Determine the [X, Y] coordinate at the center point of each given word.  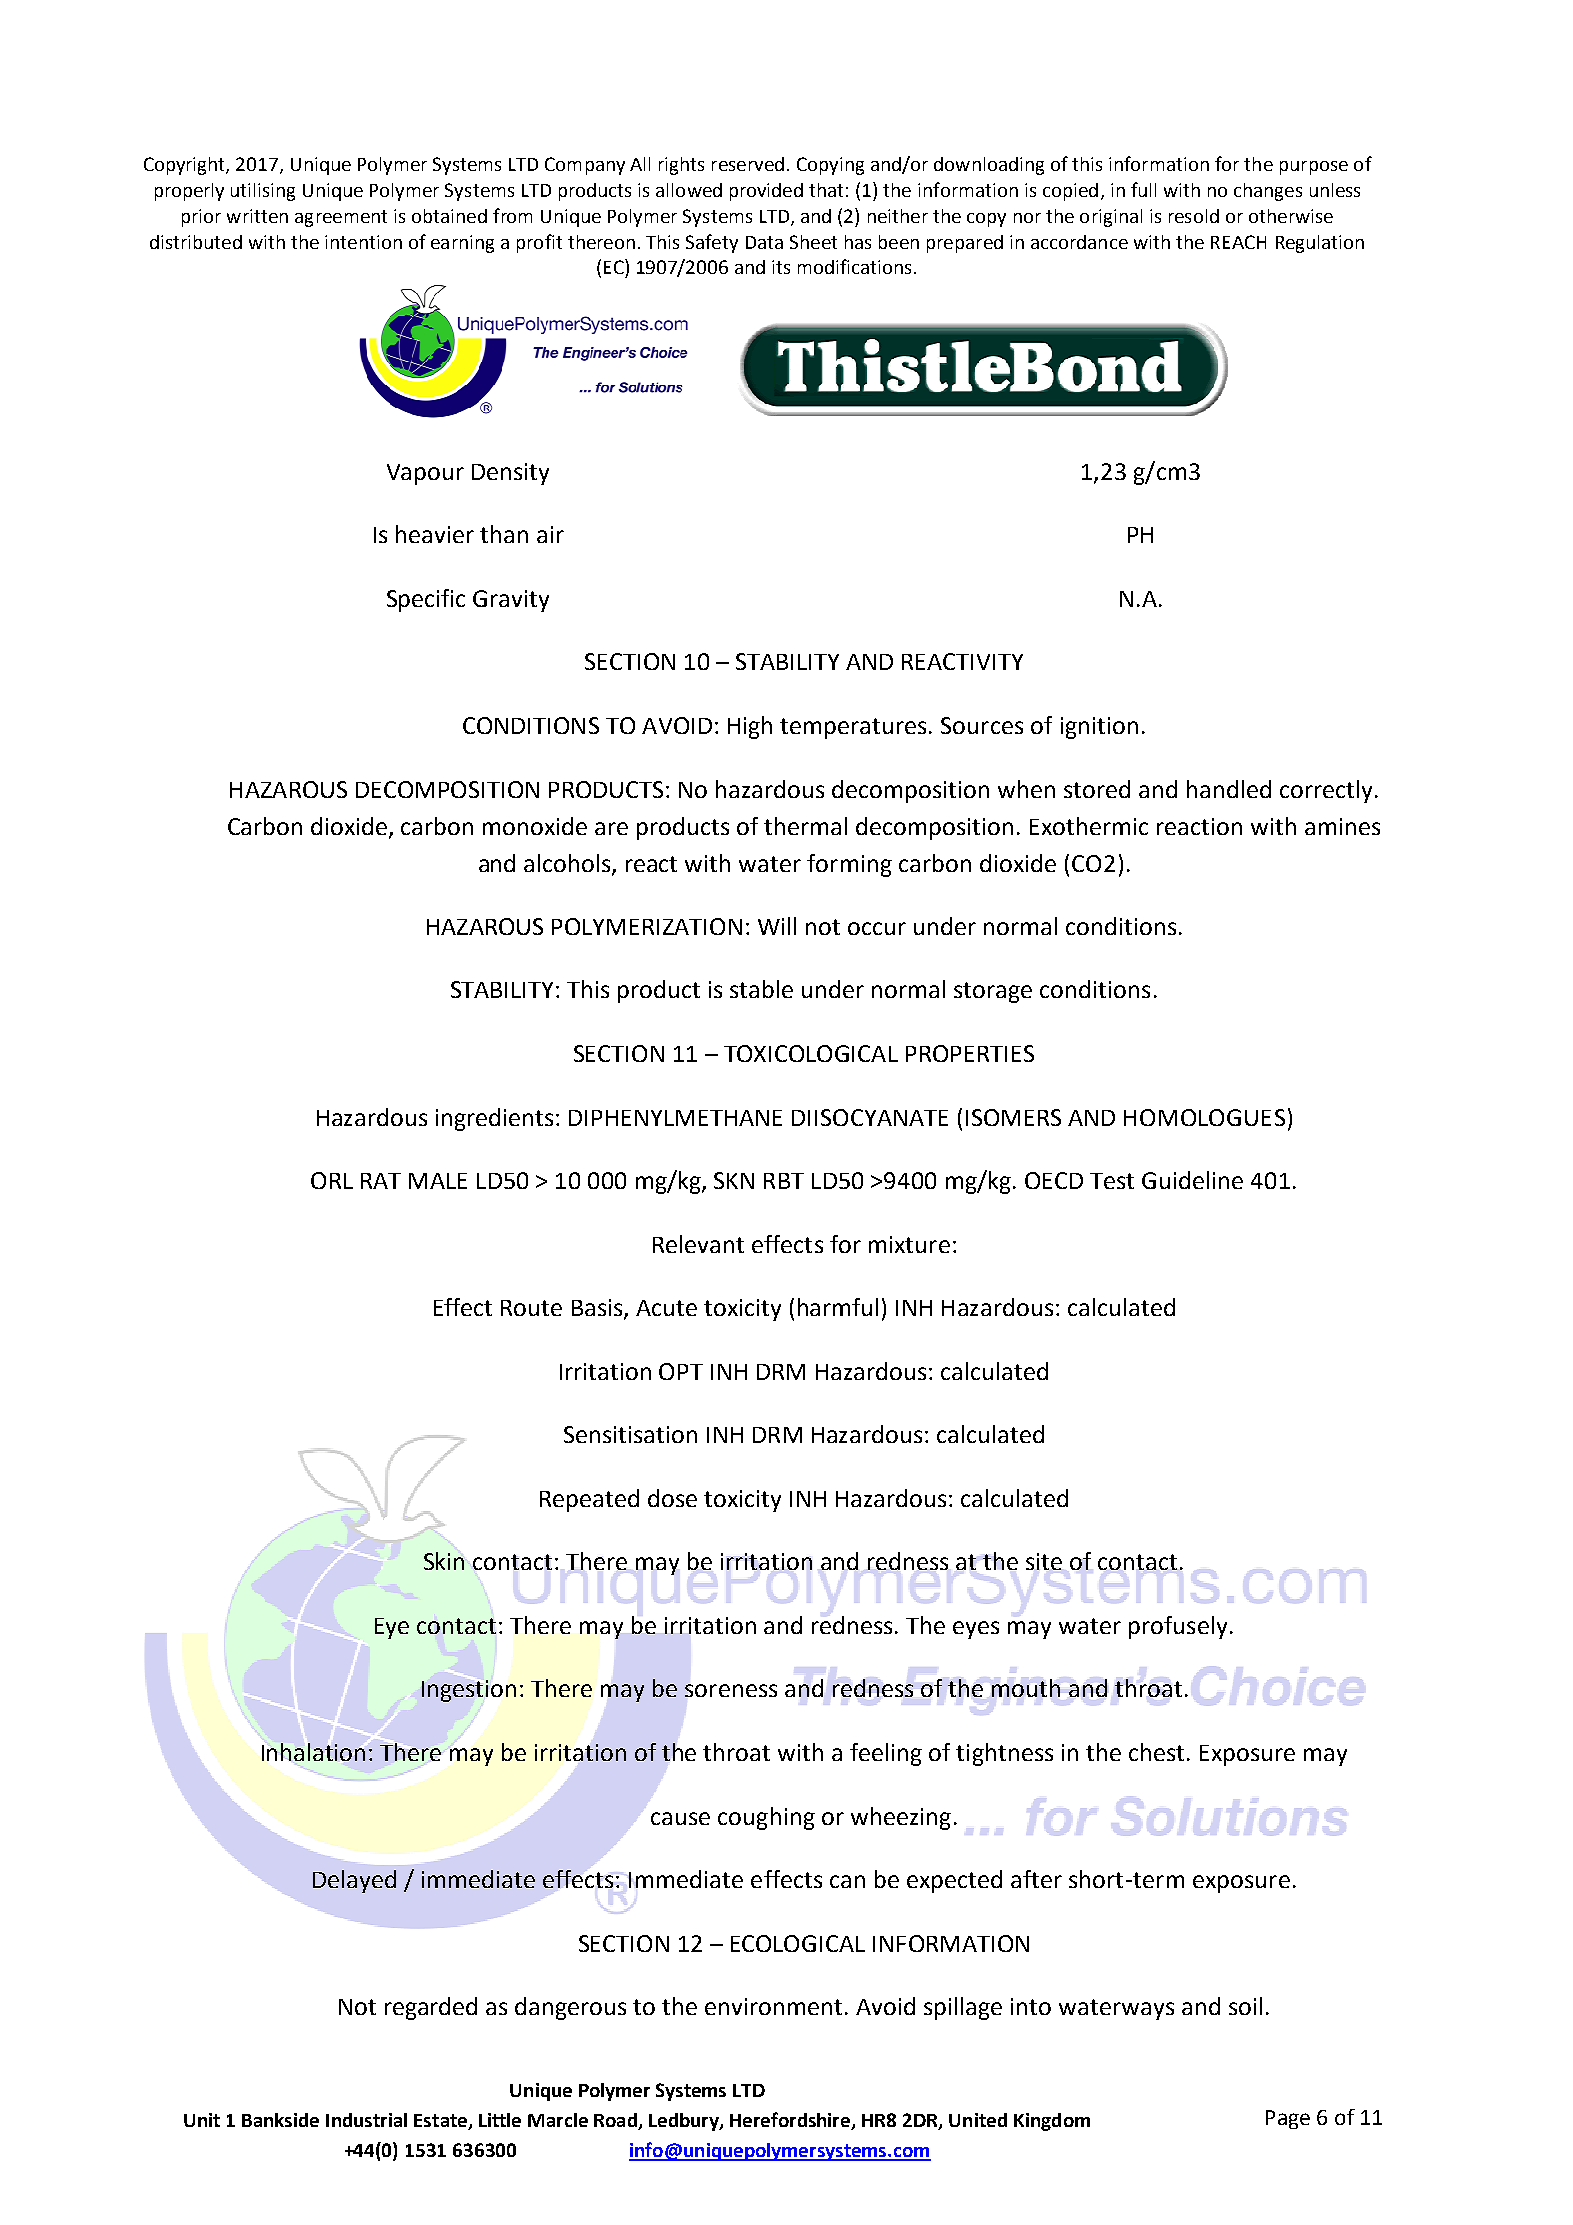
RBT [784, 1181]
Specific [426, 600]
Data [764, 242]
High [750, 727]
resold [1194, 216]
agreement [341, 218]
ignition [1099, 728]
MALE [438, 1181]
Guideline [1192, 1180]
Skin [444, 1561]
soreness [731, 1690]
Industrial [366, 2120]
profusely [1178, 1627]
